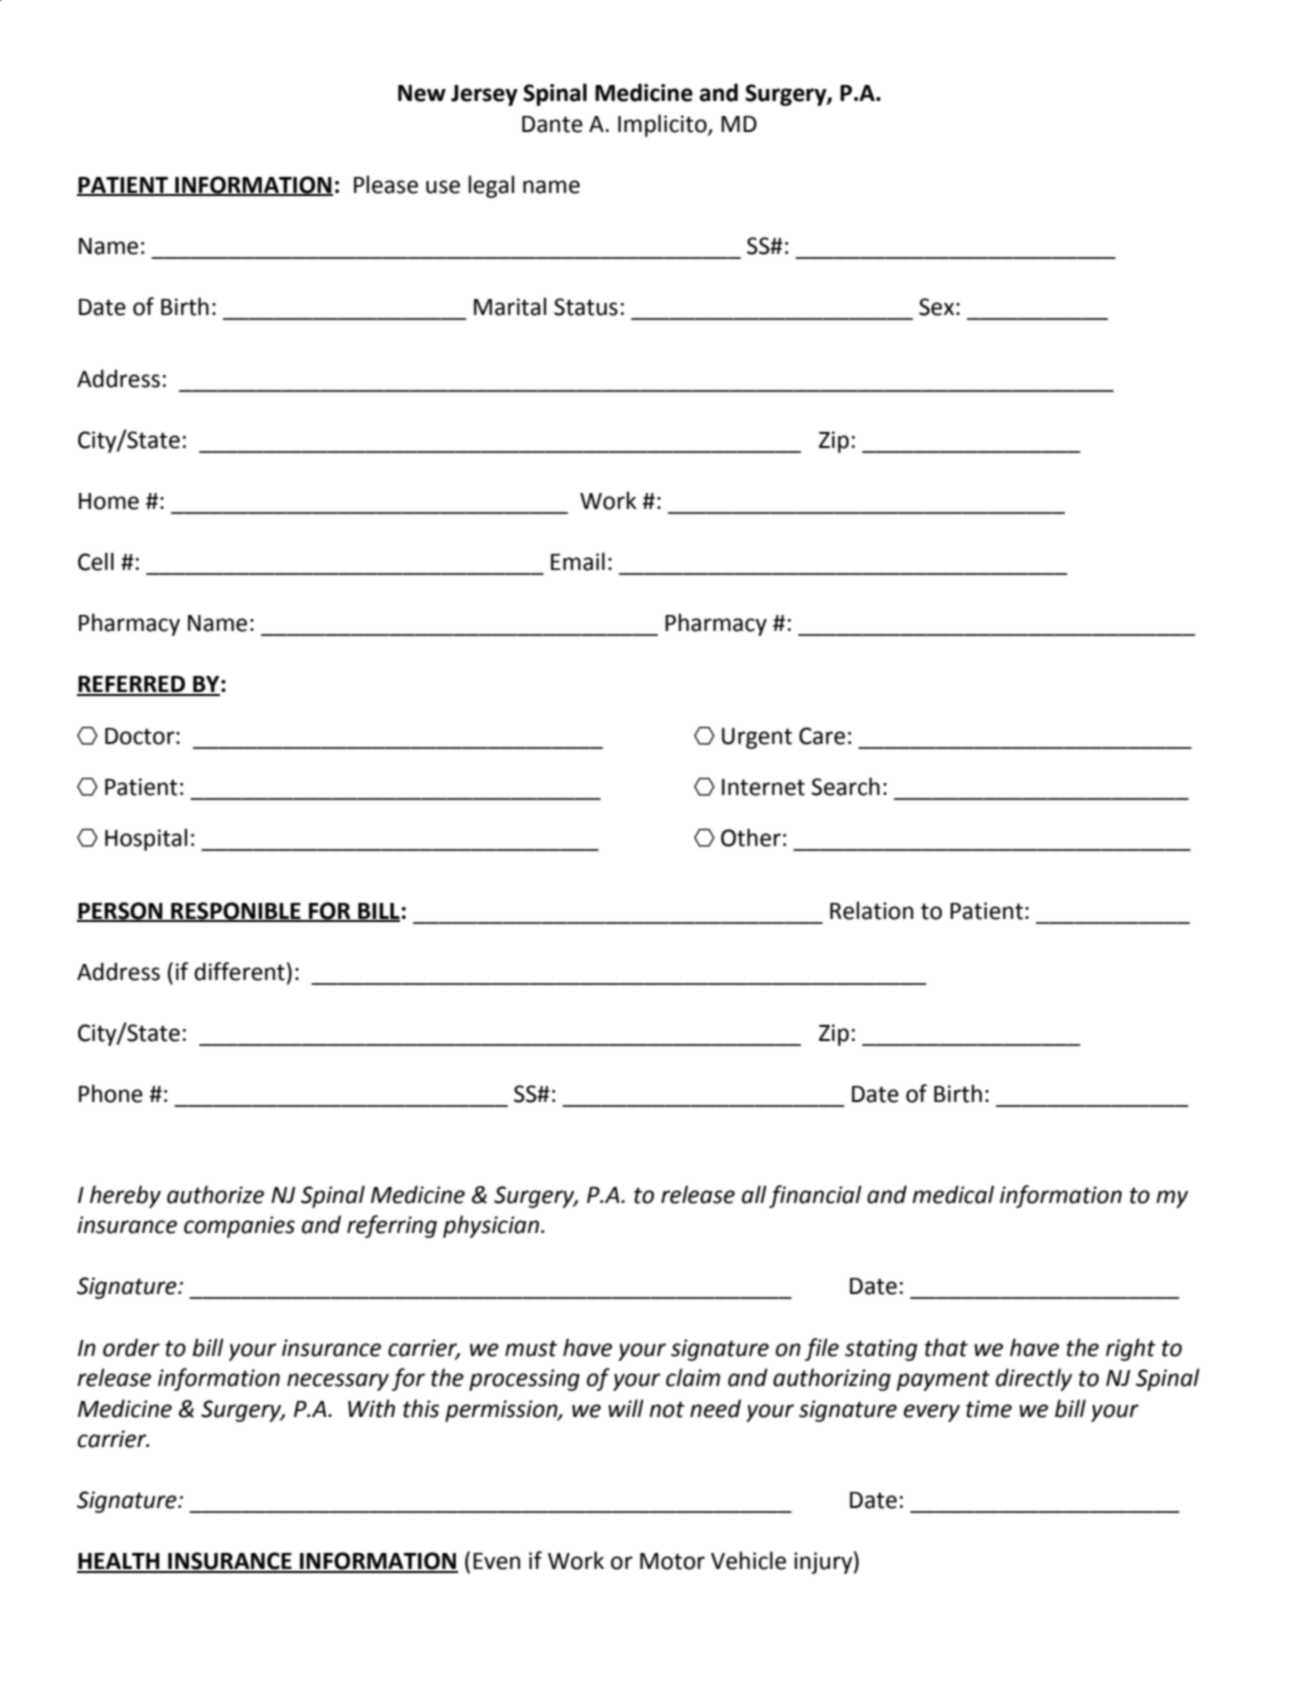 The width and height of the document is (1311, 1696). Describe the element at coordinates (936, 307) in the document. I see `Sex` at that location.
